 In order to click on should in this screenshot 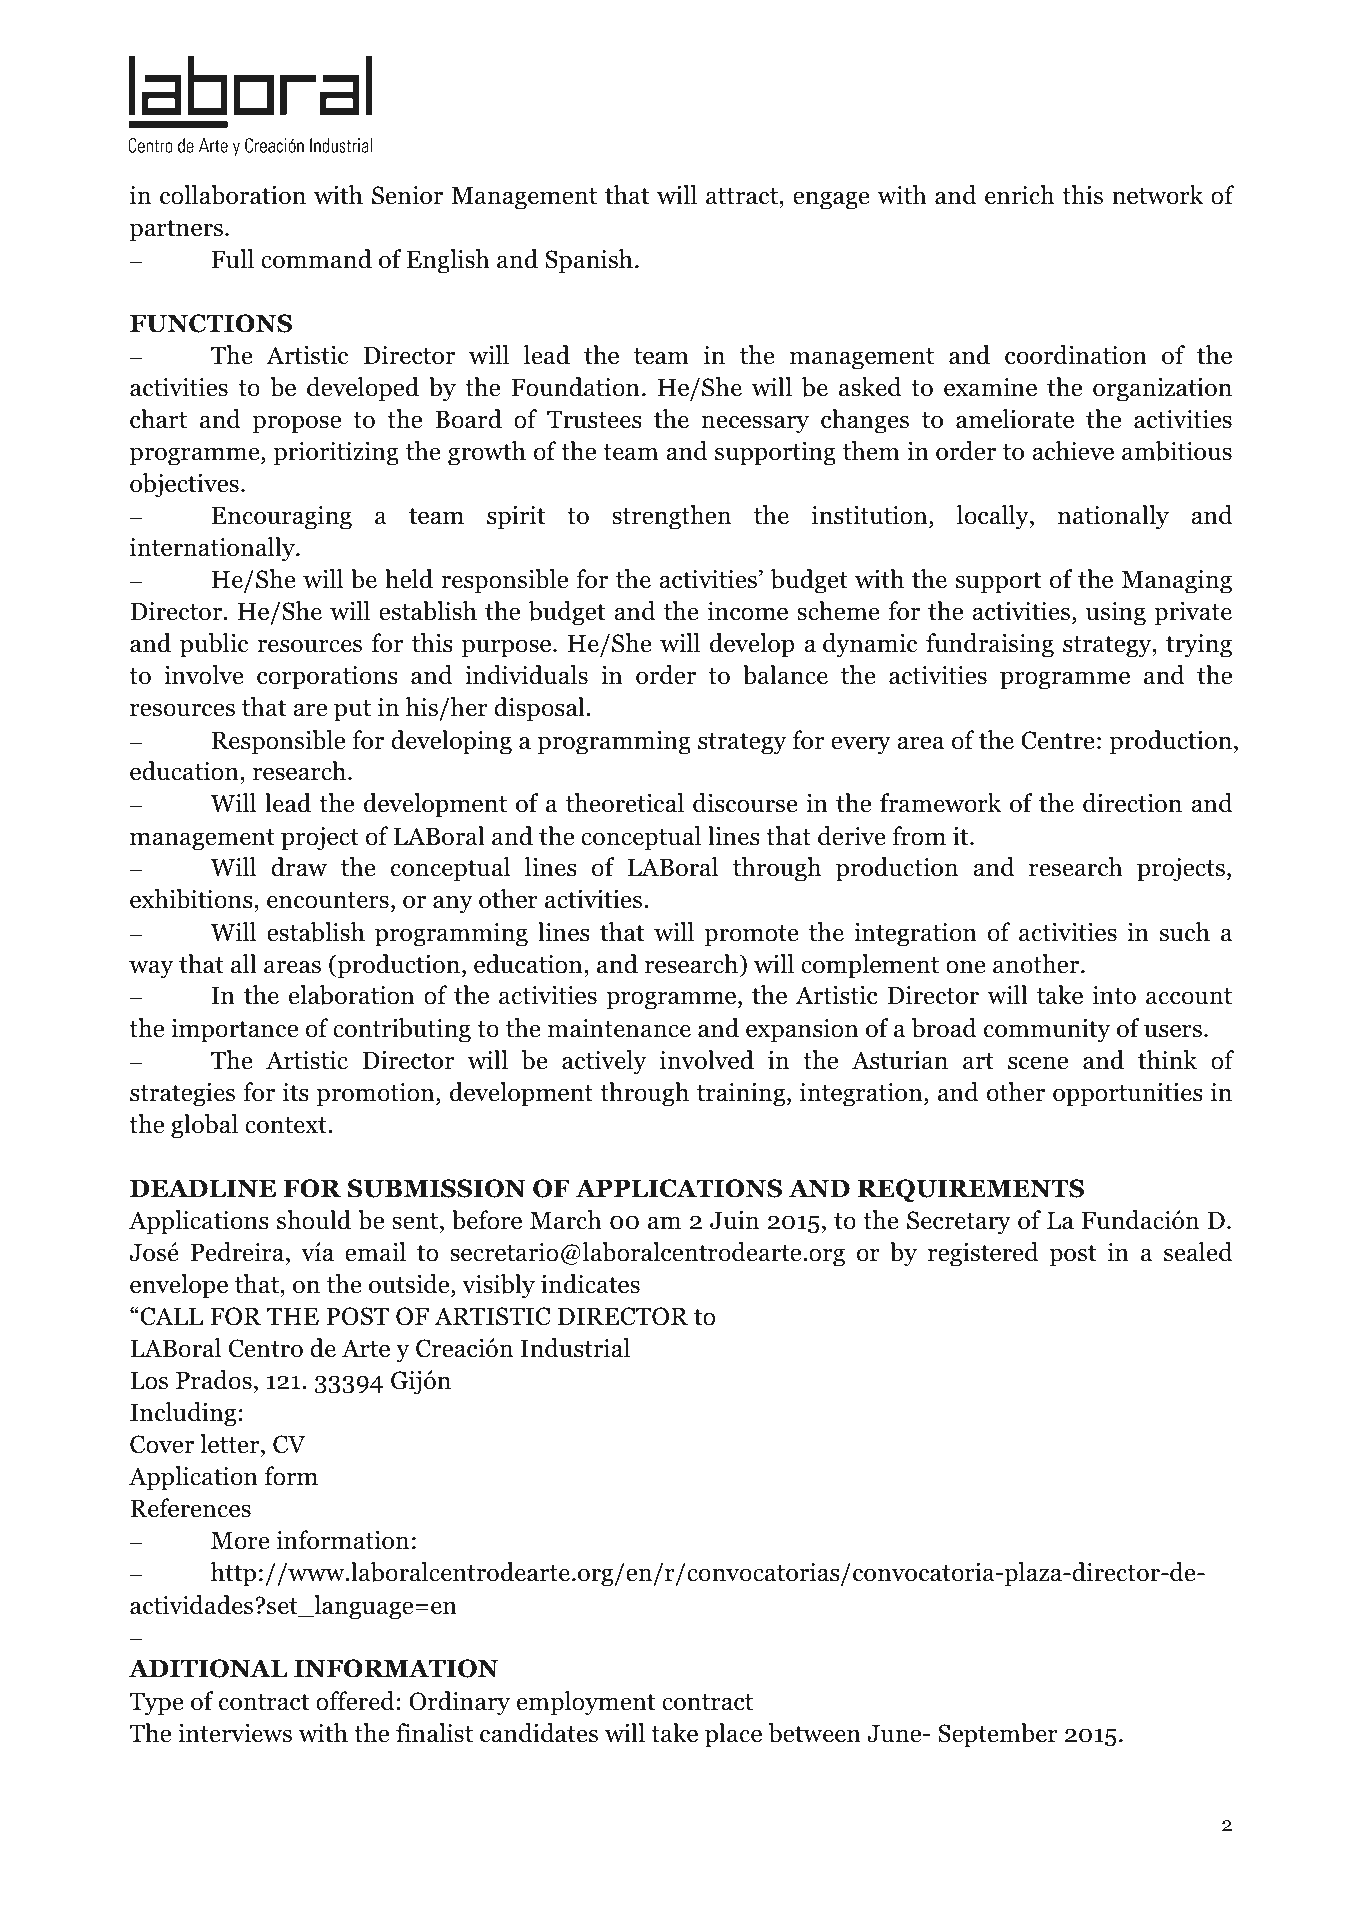, I will do `click(314, 1220)`.
